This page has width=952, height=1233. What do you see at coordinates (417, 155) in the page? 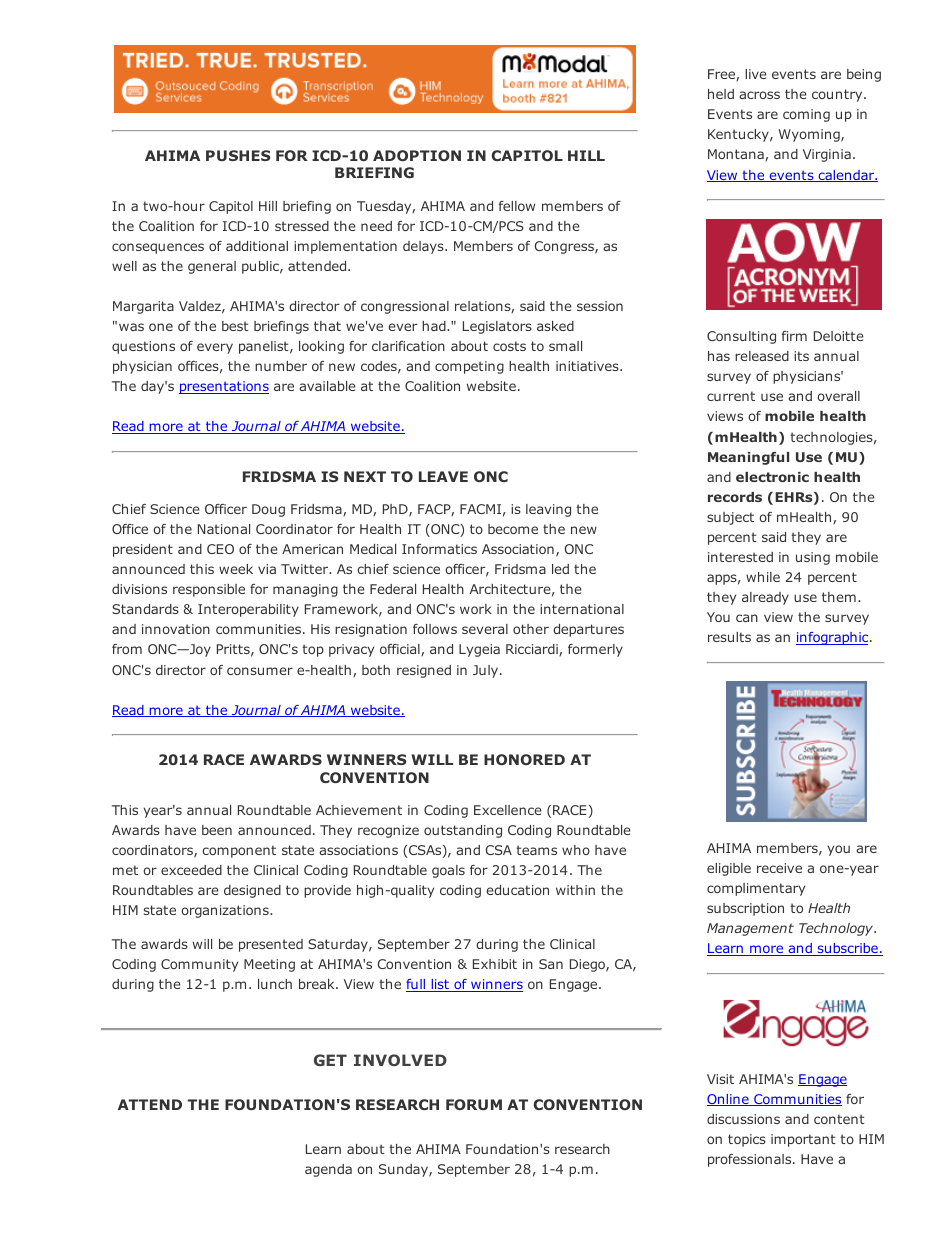
I see `ADOPTION` at bounding box center [417, 155].
